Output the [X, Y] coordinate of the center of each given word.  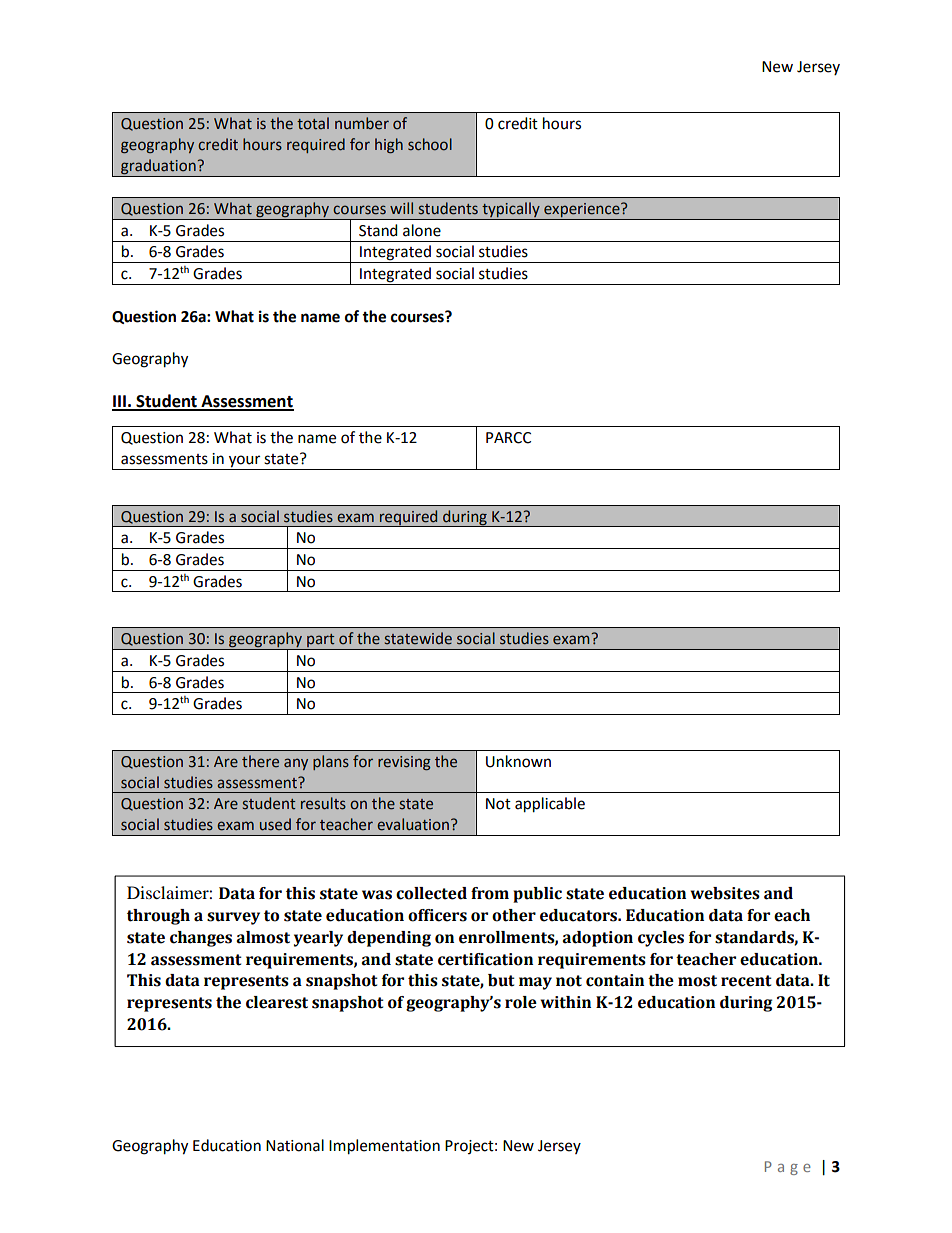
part [321, 641]
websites [725, 893]
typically [511, 211]
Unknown [518, 761]
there [260, 761]
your [245, 462]
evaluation [413, 824]
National [295, 1145]
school [430, 144]
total [313, 123]
